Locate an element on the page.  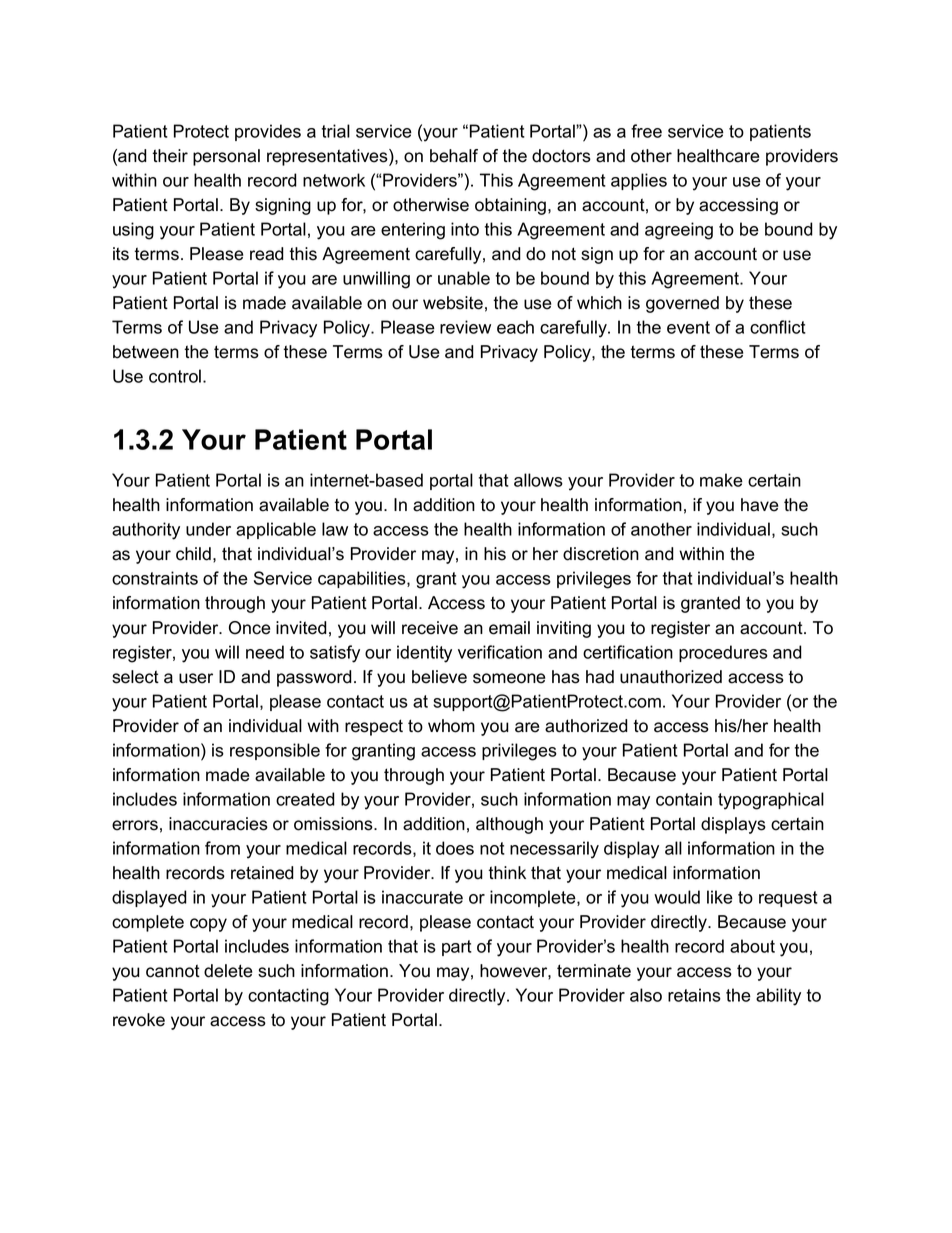
user is located at coordinates (196, 678).
